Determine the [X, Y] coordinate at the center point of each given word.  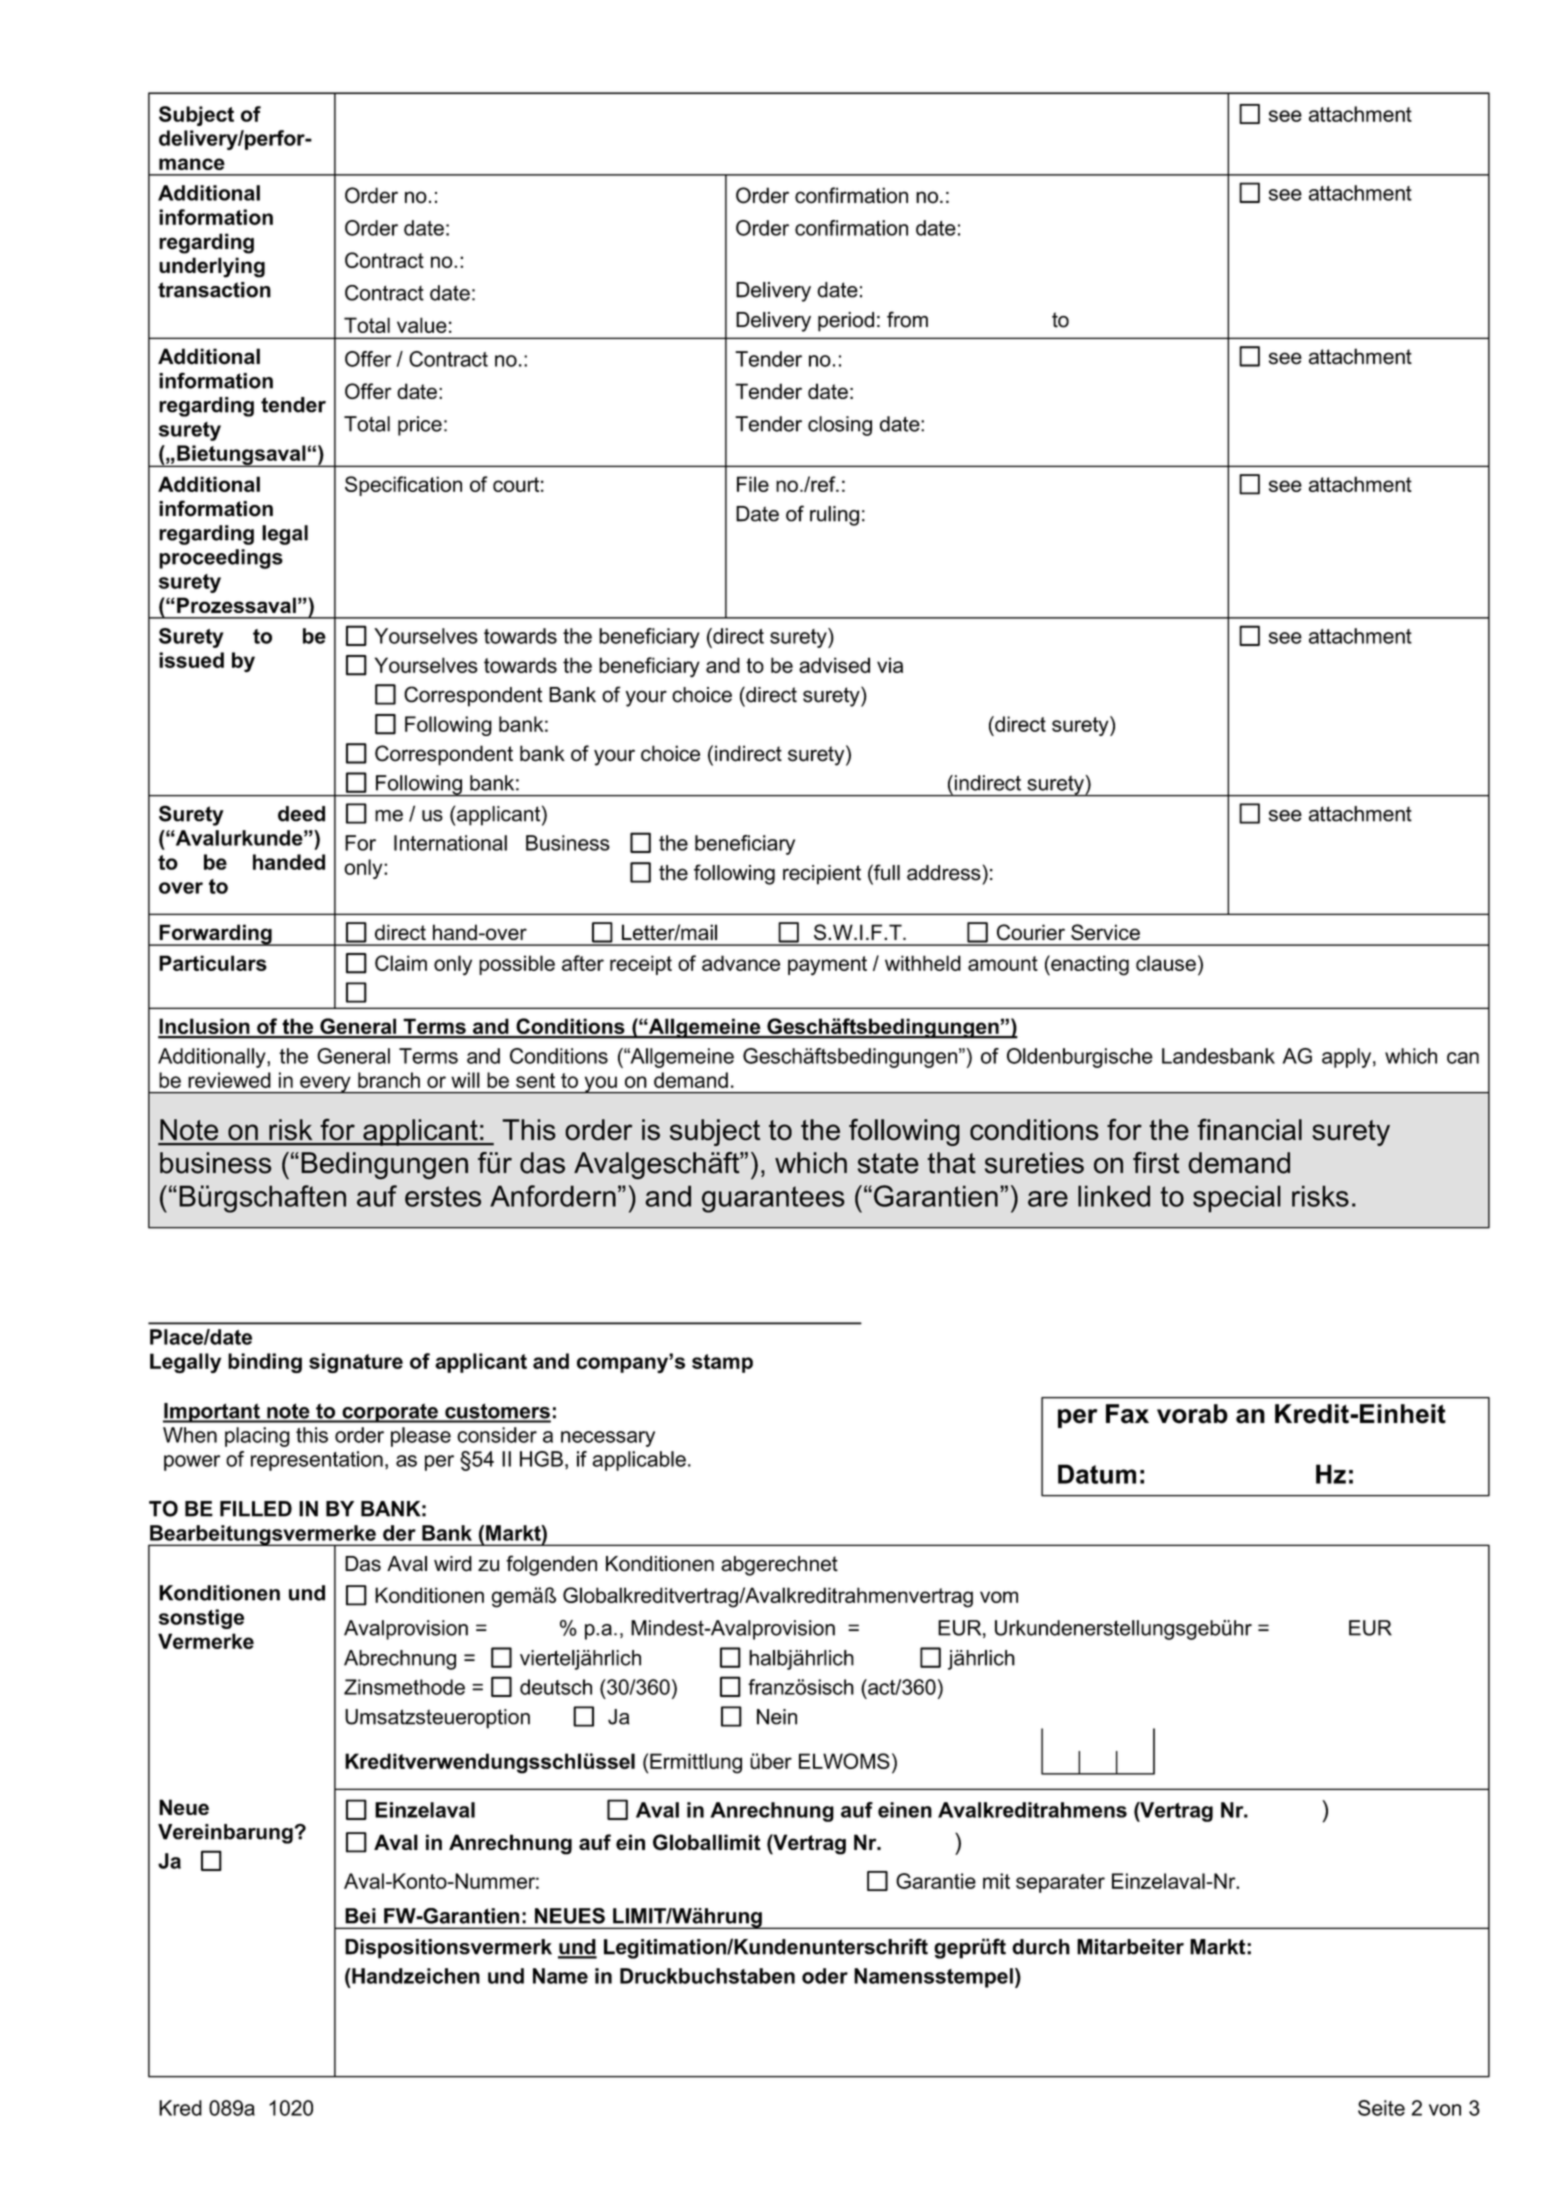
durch [1041, 1947]
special [1237, 1199]
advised [834, 665]
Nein [777, 1717]
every [325, 1085]
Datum [1097, 1474]
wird [453, 1564]
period [846, 322]
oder [825, 1976]
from [907, 319]
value [422, 325]
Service [1105, 932]
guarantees [773, 1199]
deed [301, 814]
